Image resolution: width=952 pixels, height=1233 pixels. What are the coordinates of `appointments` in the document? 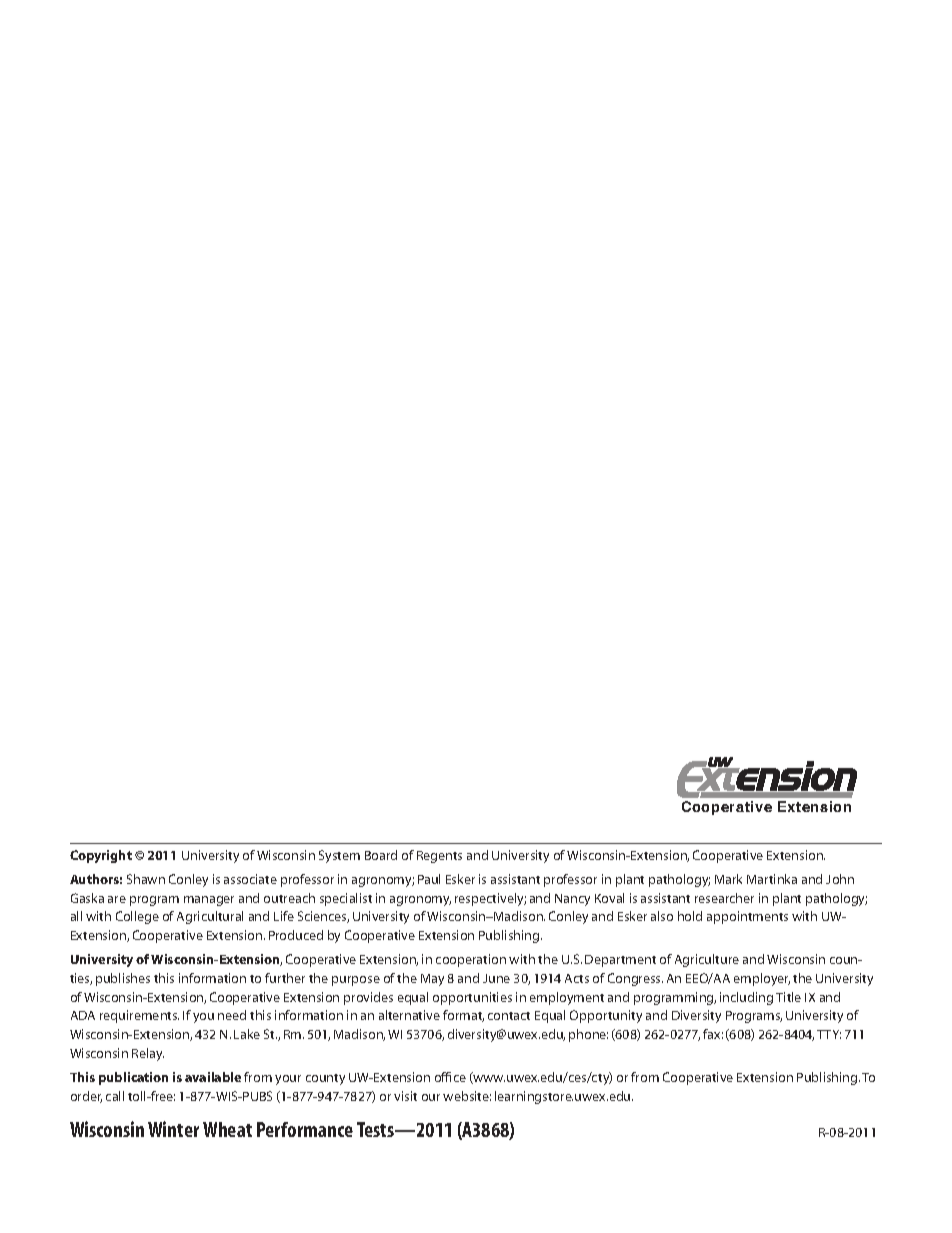 It's located at (747, 917).
